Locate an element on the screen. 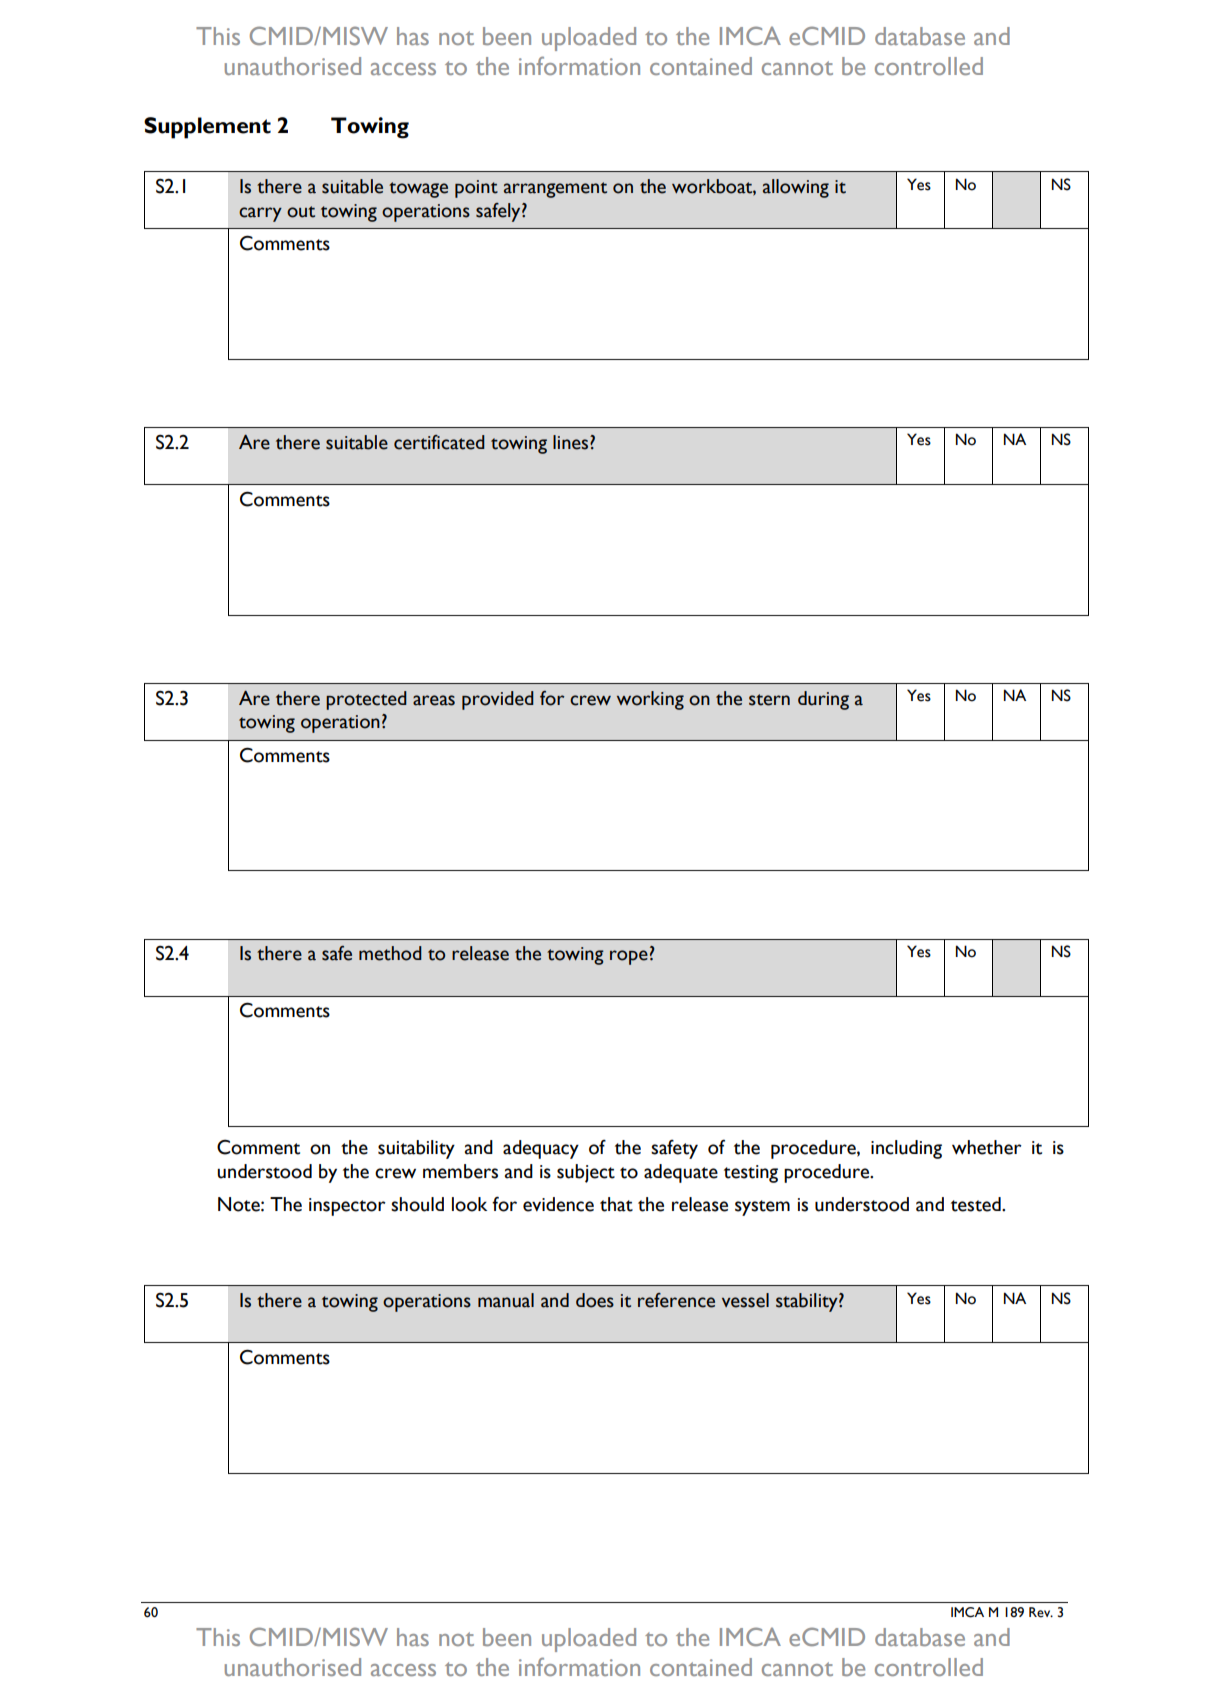 Image resolution: width=1208 pixels, height=1708 pixels. allowing is located at coordinates (796, 188).
